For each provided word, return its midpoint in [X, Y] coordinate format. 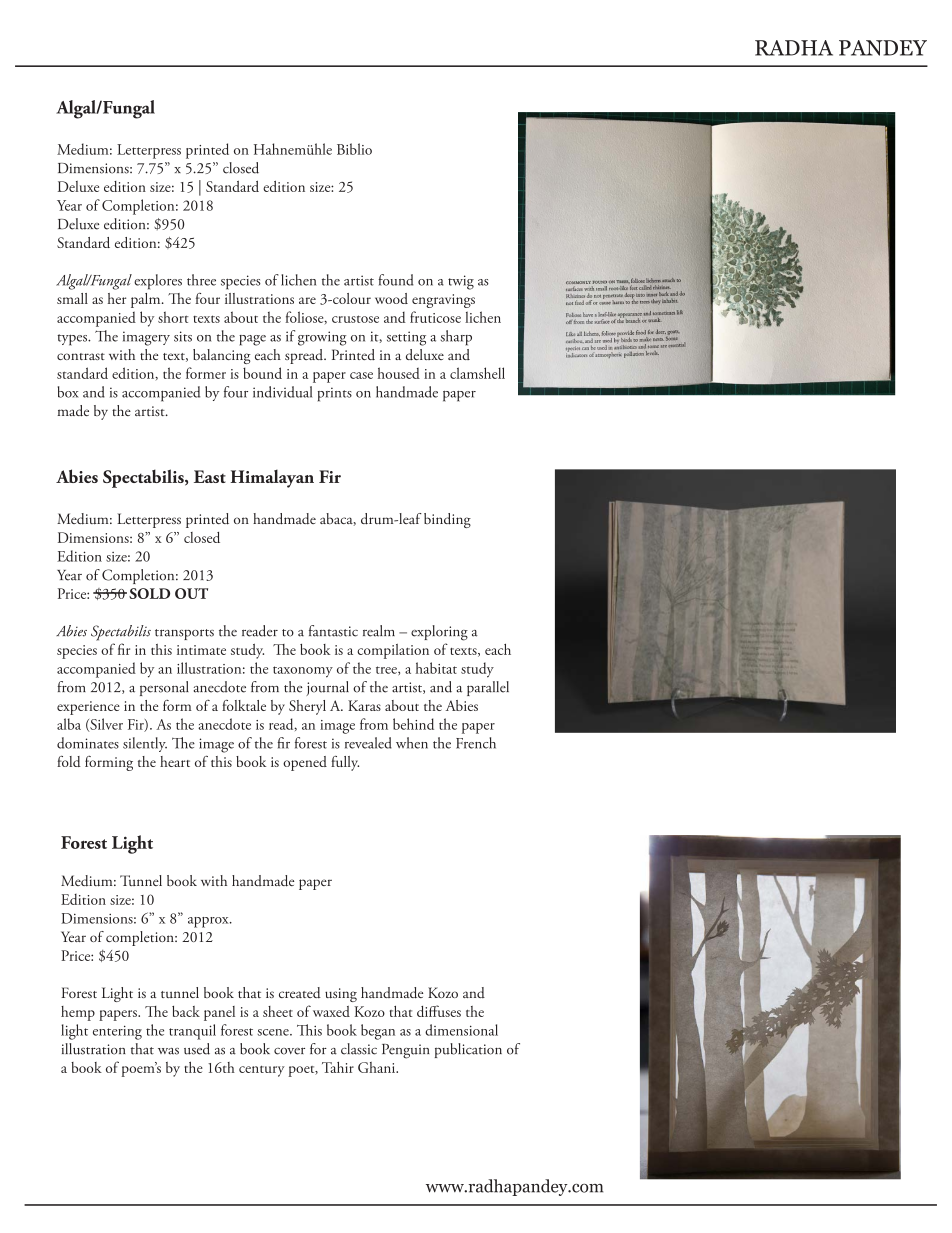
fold [69, 761]
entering [117, 1032]
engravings [443, 301]
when [412, 743]
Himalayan [272, 478]
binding [447, 520]
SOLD [149, 593]
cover [289, 1051]
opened [305, 763]
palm [147, 300]
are [307, 300]
